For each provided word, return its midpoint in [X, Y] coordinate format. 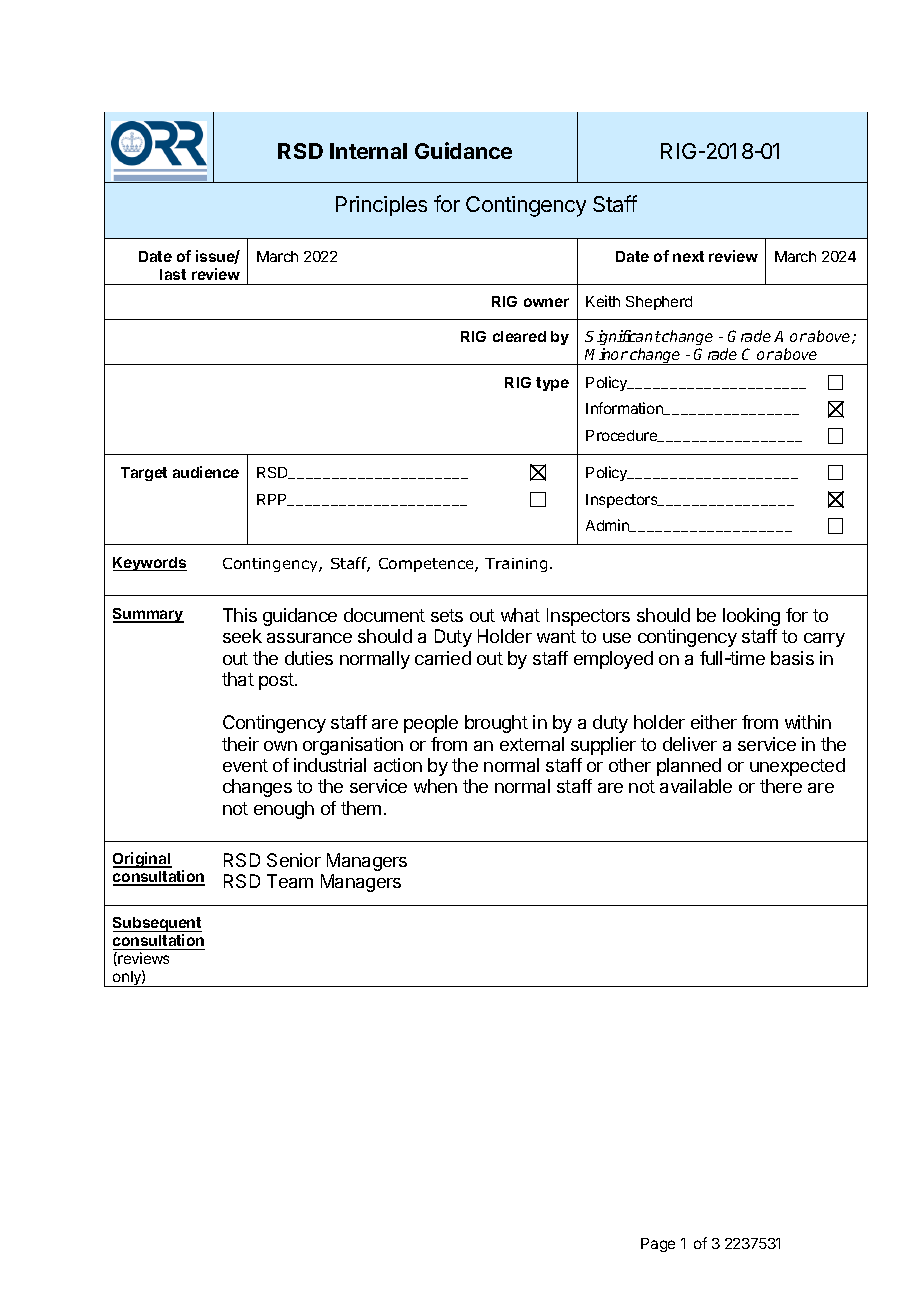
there [781, 786]
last [173, 274]
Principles [381, 206]
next [688, 256]
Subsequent [157, 926]
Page [658, 1245]
